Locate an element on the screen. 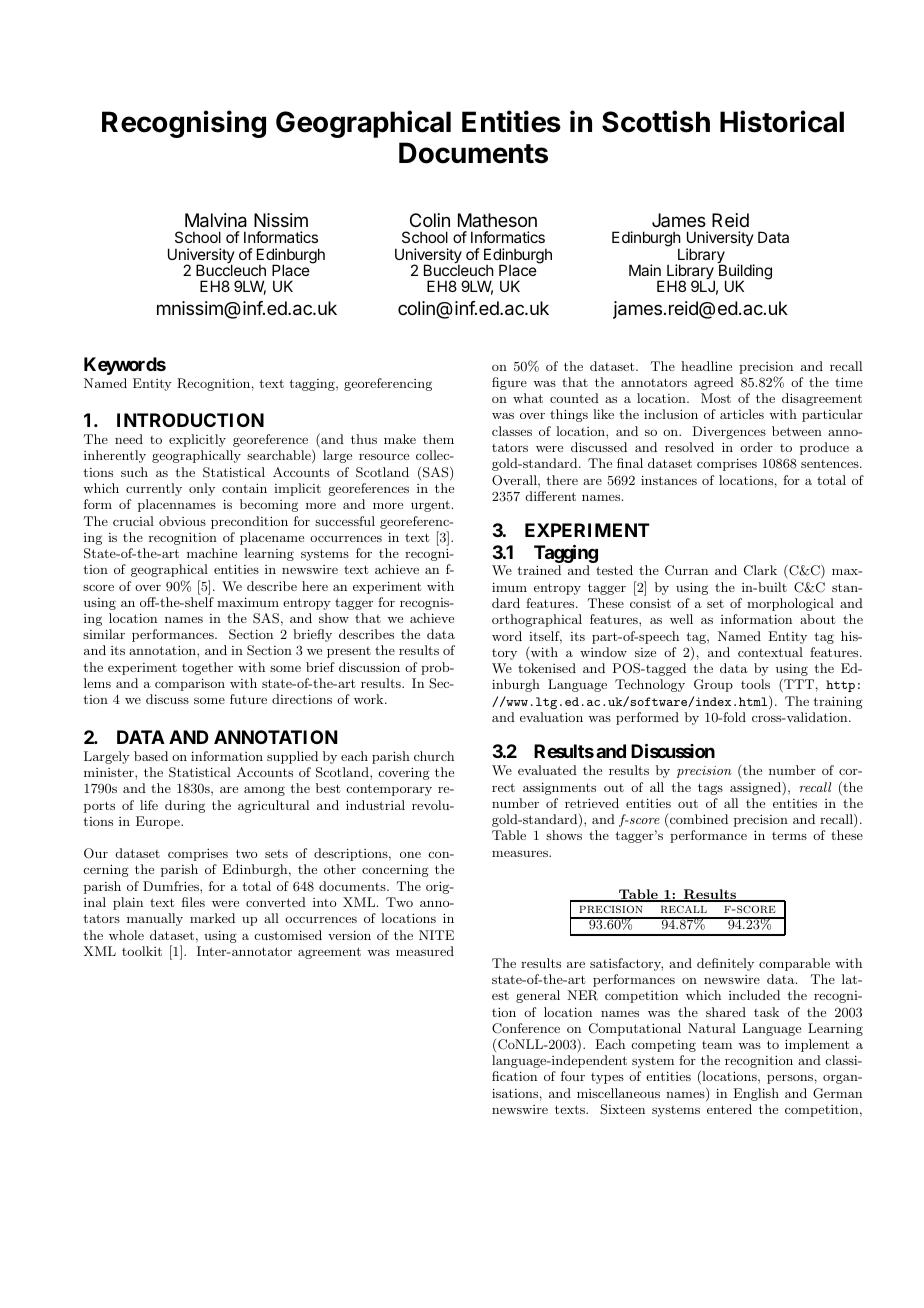  Scottish is located at coordinates (656, 121).
